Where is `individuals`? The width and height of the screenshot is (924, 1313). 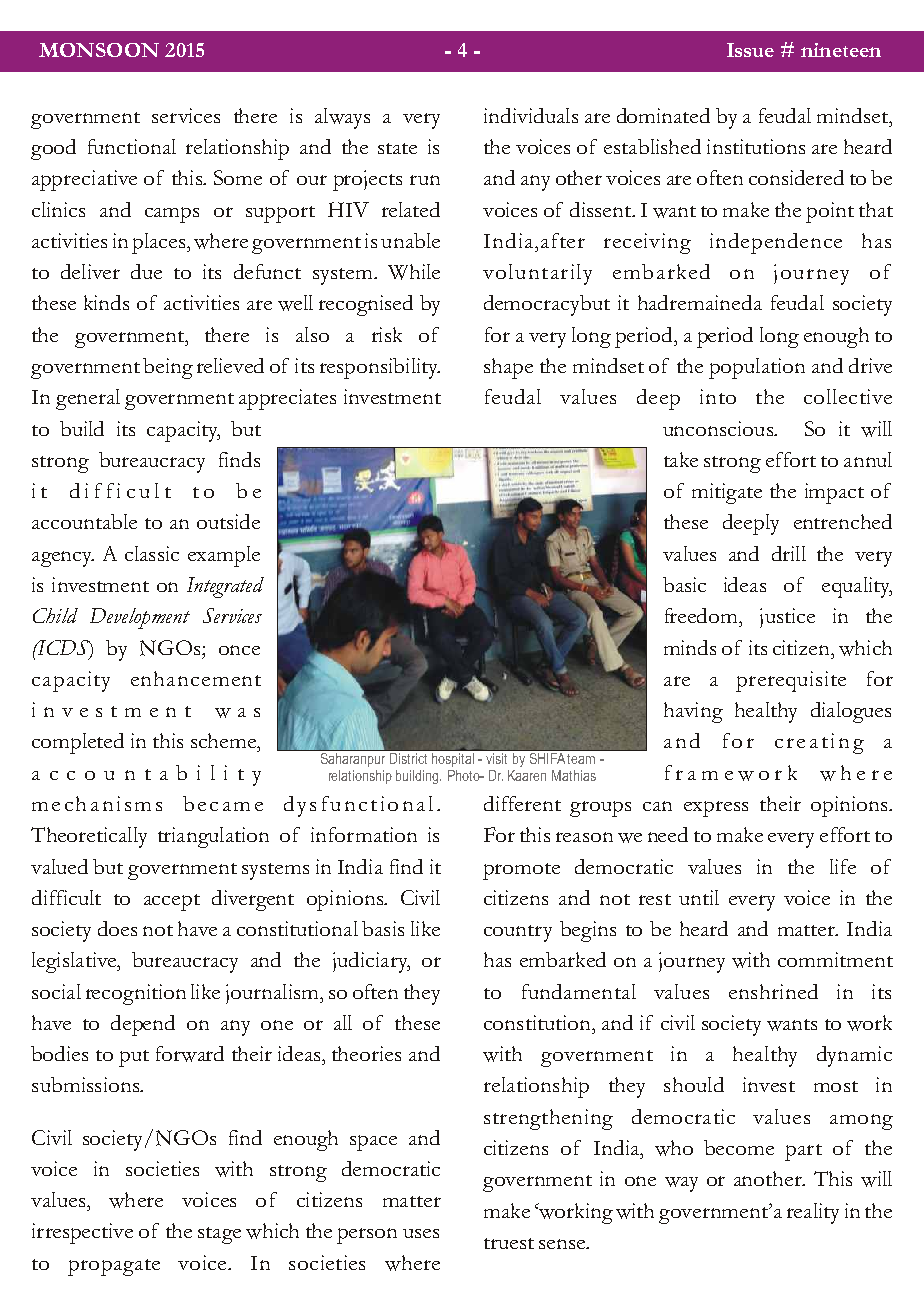 individuals is located at coordinates (531, 115).
